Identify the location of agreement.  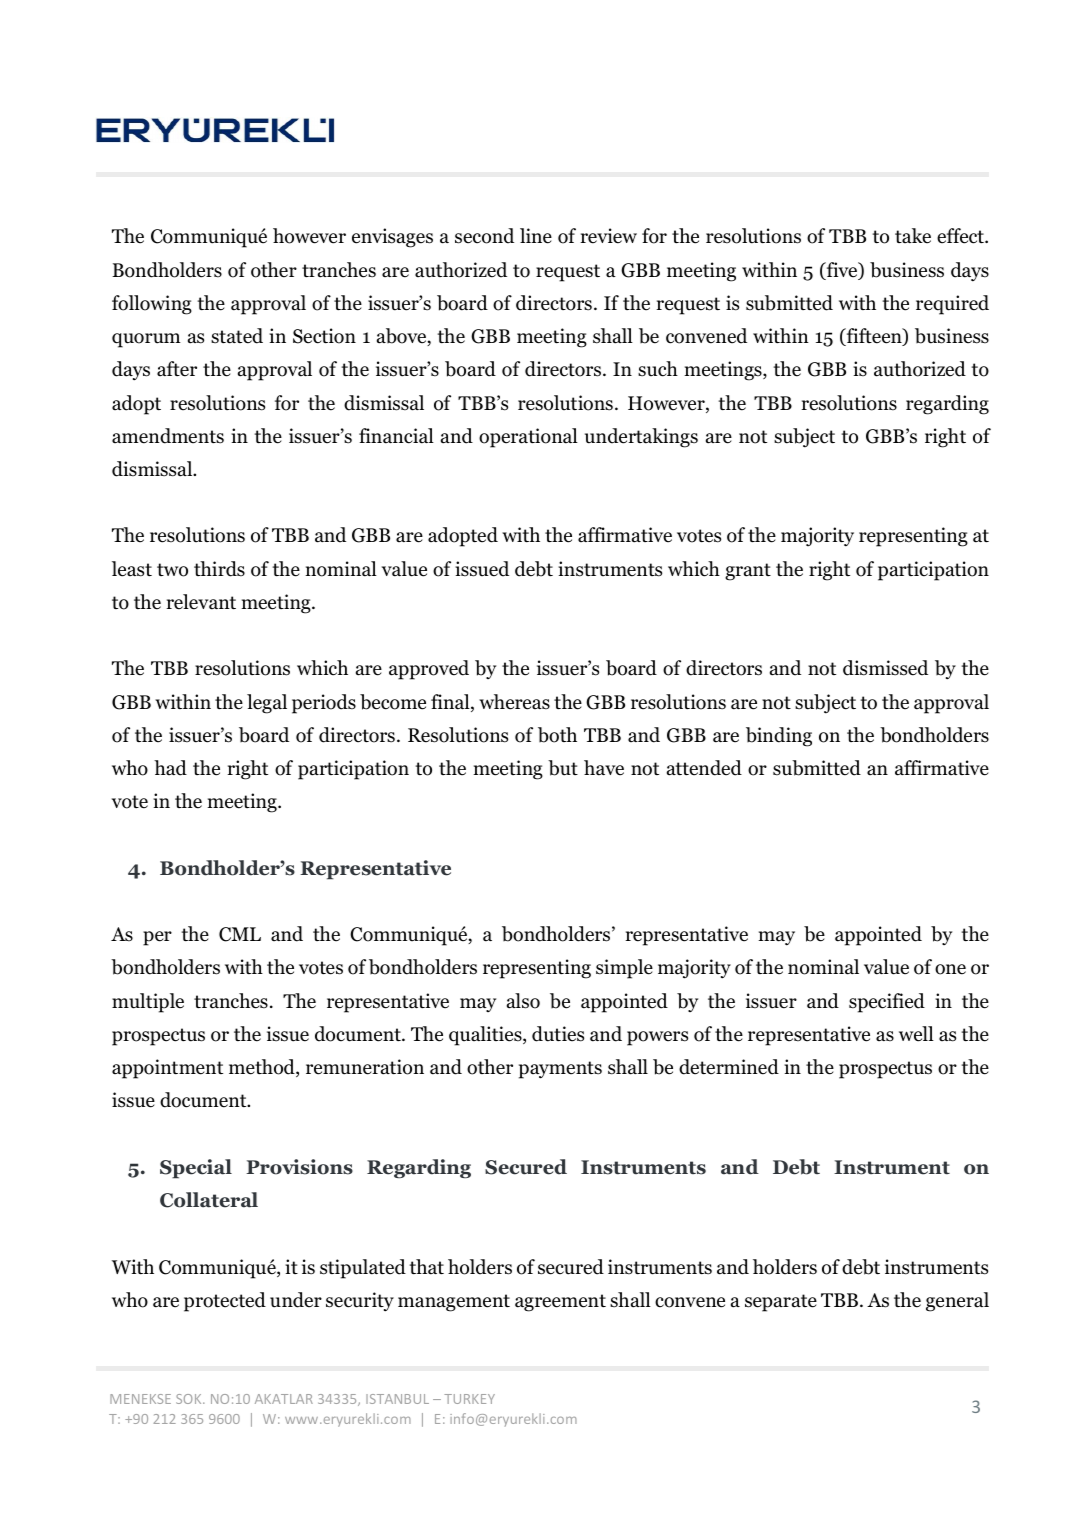
(560, 1303).
